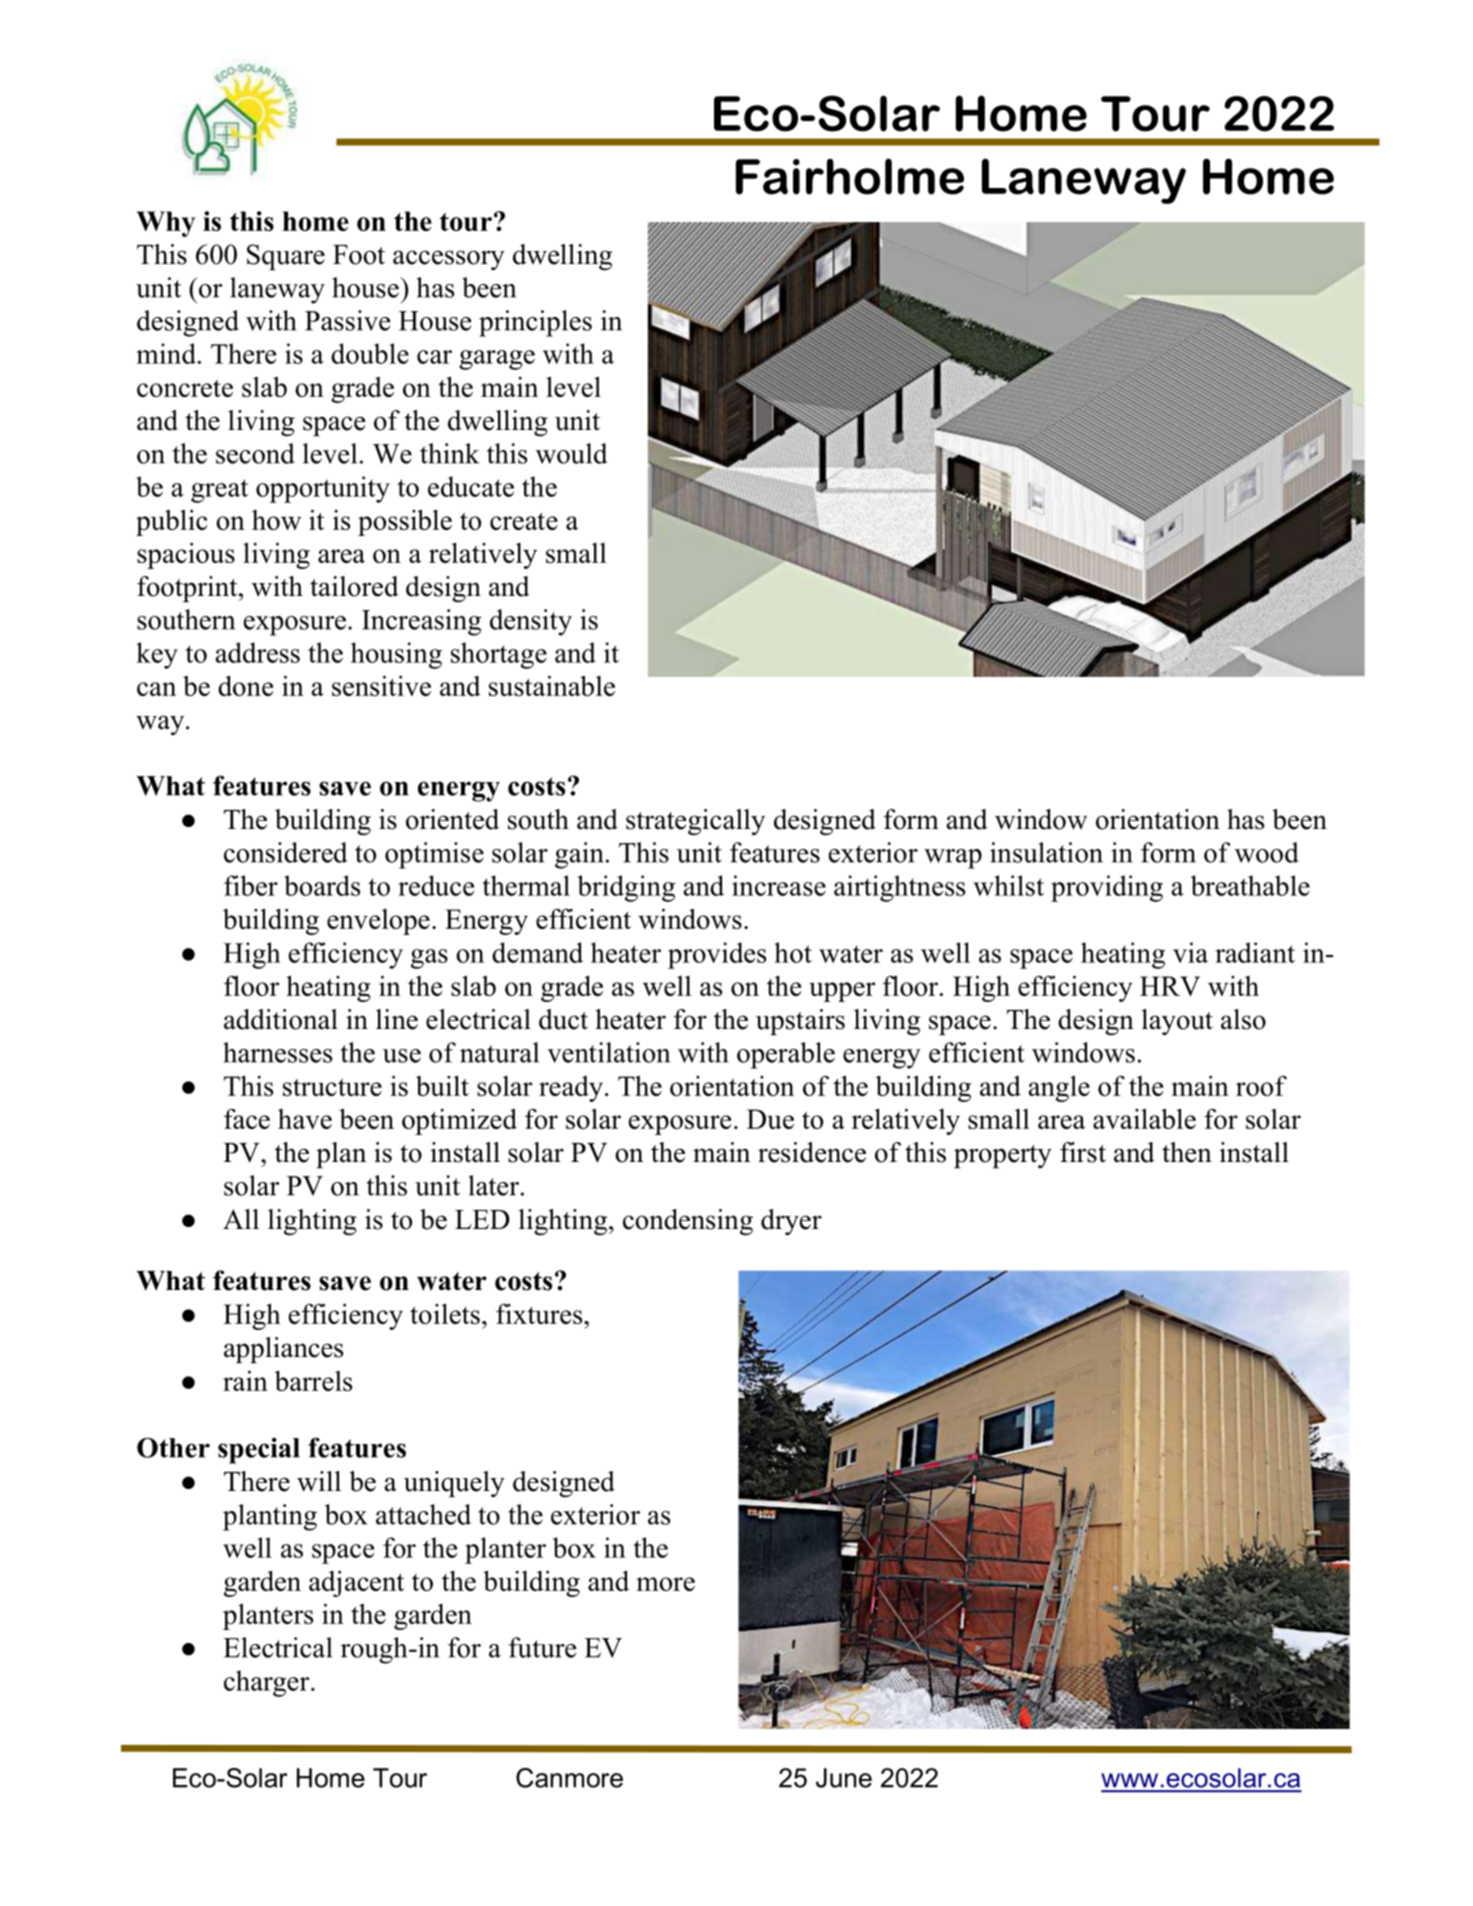 This image has width=1473, height=1906. I want to click on insulation, so click(1046, 852).
